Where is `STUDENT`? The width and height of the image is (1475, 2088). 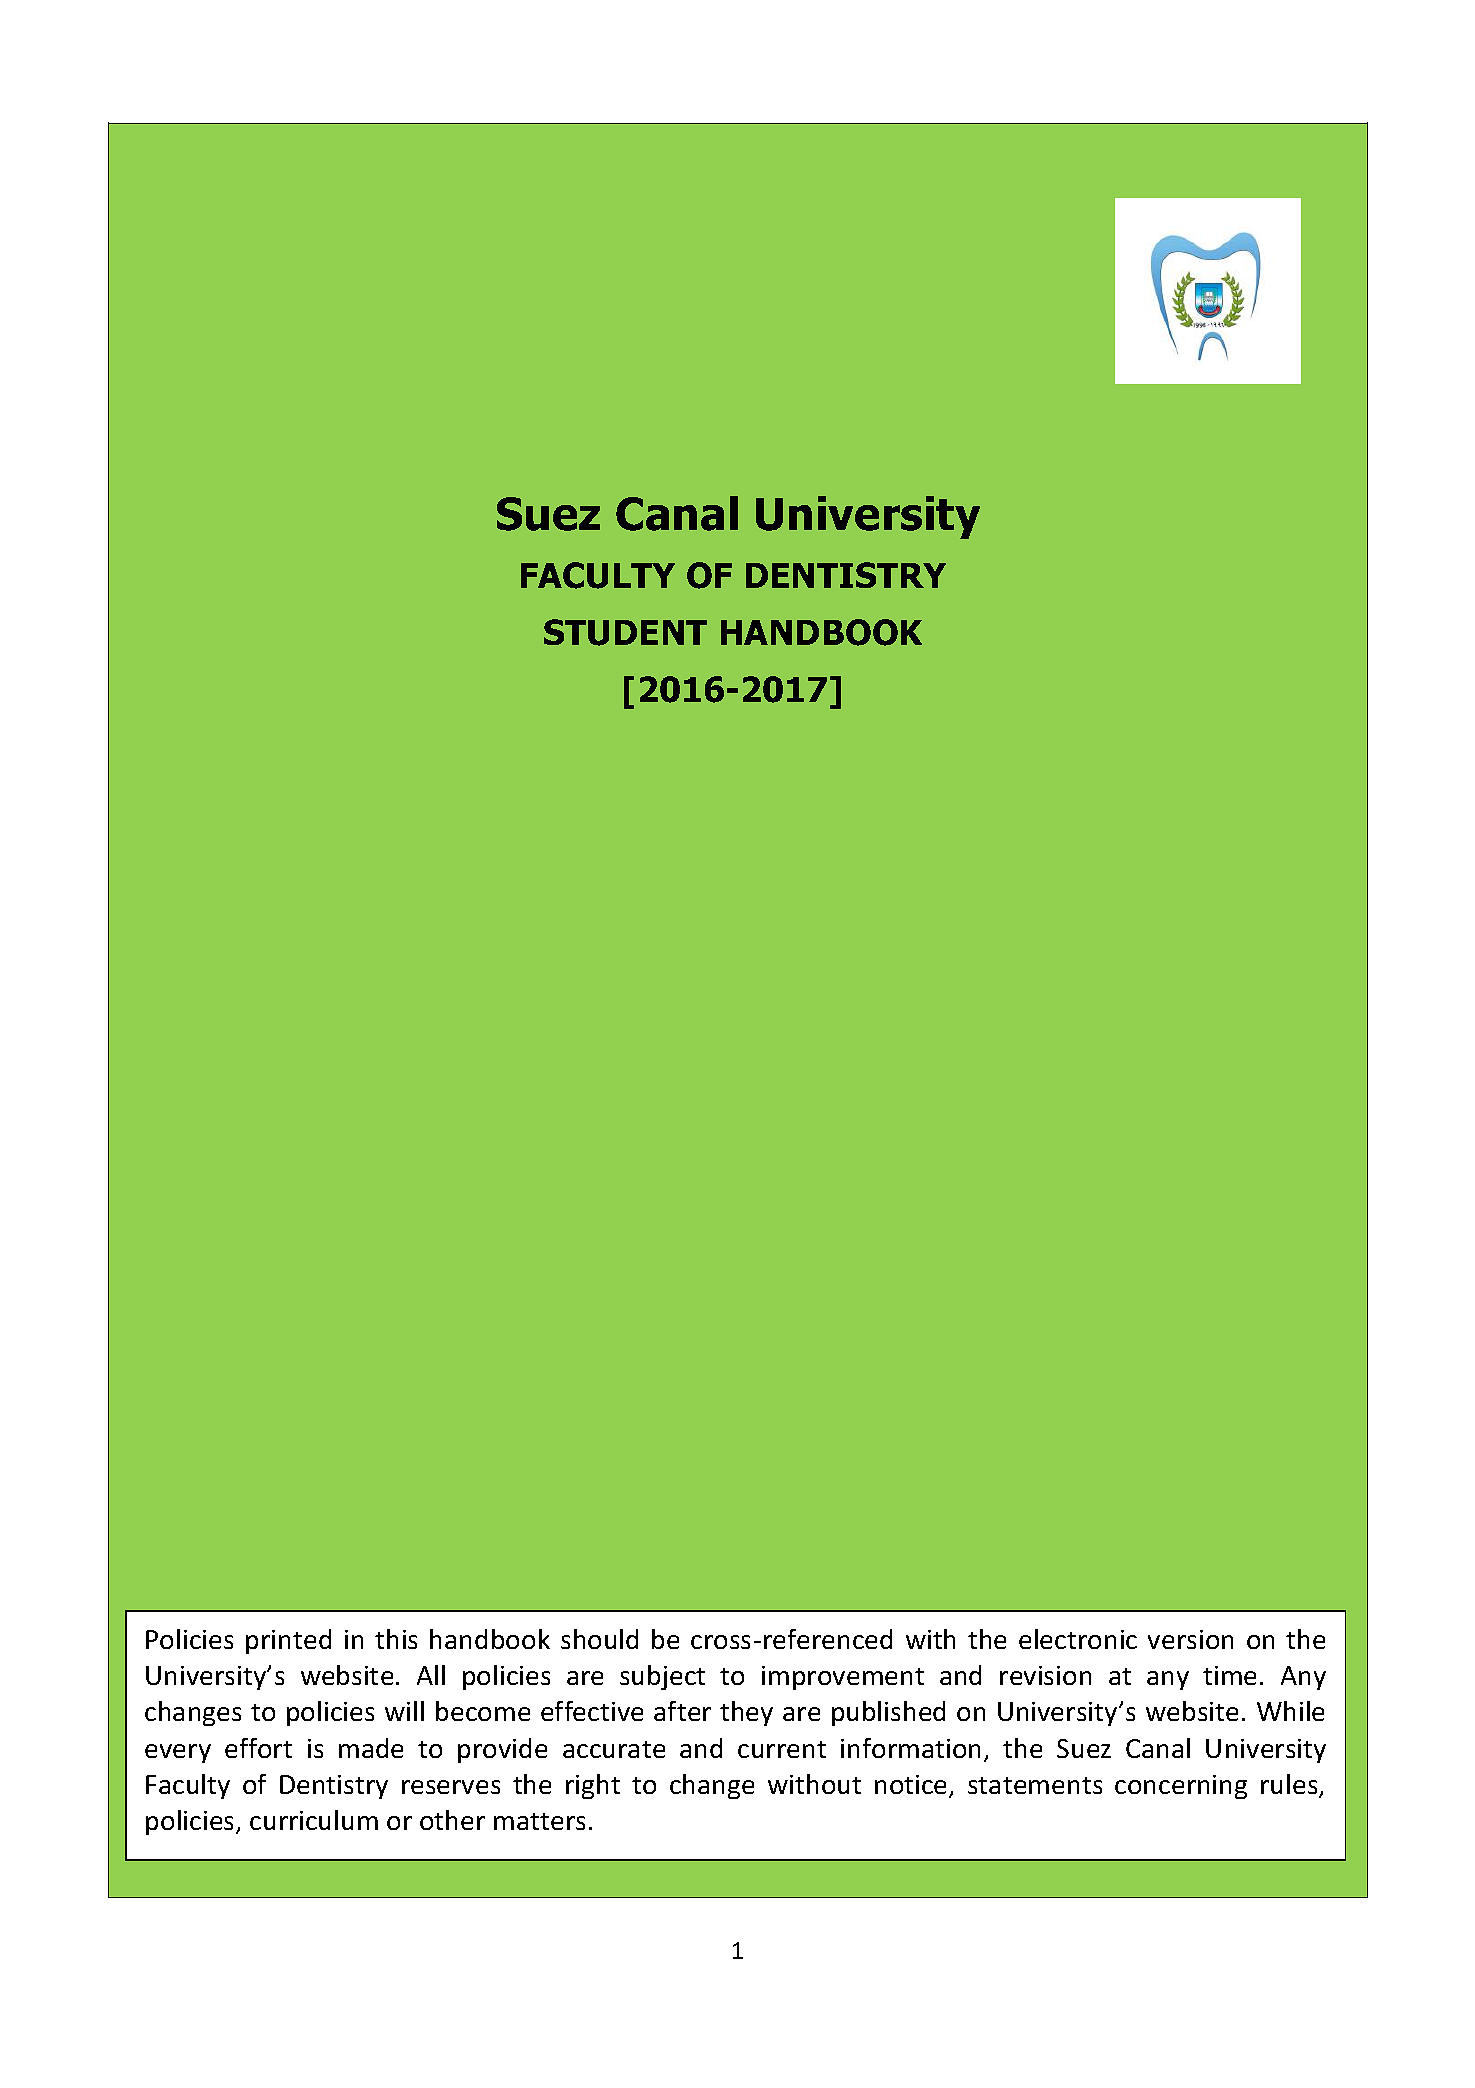
STUDENT is located at coordinates (625, 632).
